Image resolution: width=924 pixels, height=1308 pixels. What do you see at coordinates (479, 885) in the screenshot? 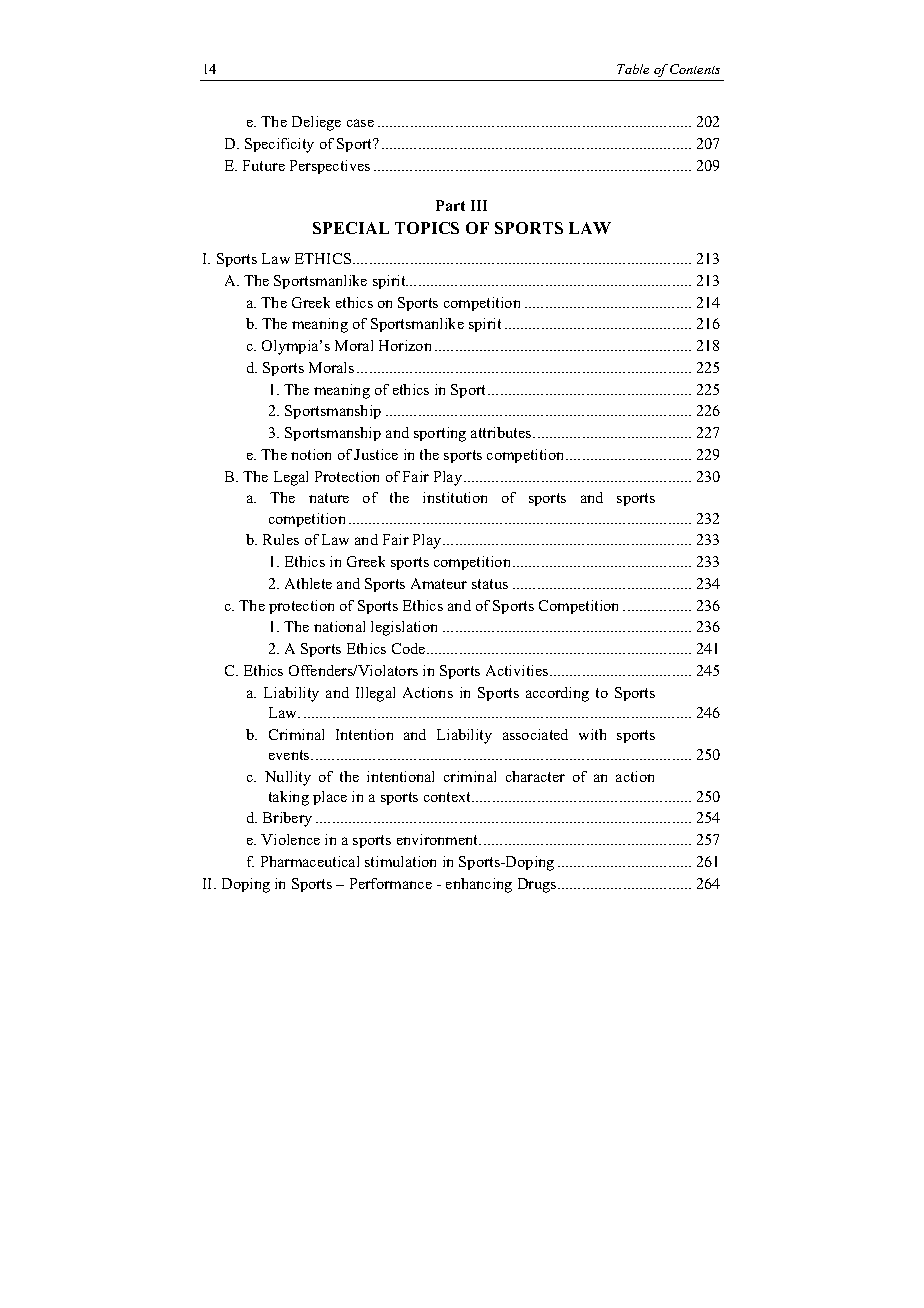
I see `enhancing` at bounding box center [479, 885].
